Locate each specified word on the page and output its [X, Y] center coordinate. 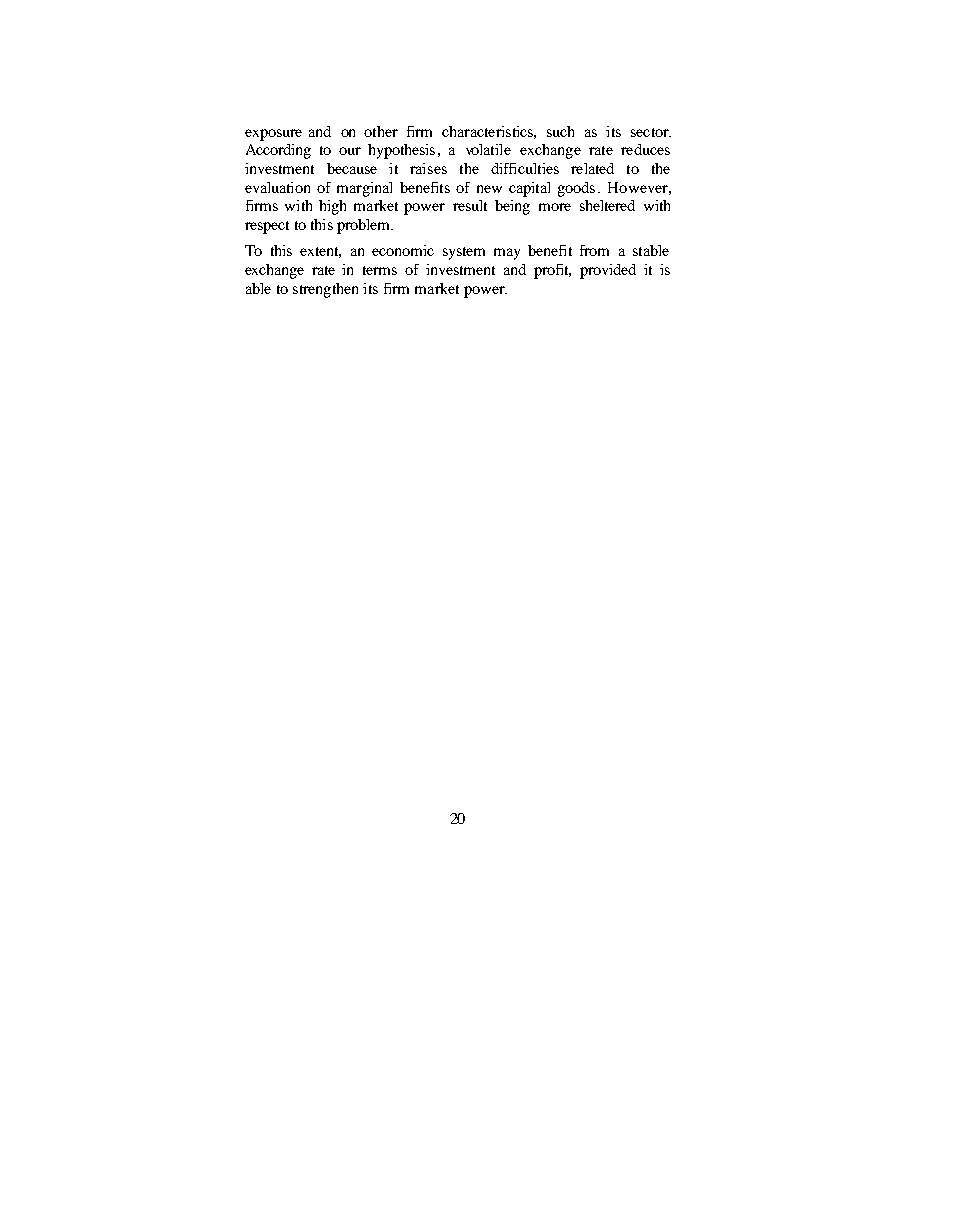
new [489, 189]
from [594, 250]
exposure [273, 135]
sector [651, 132]
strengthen [325, 290]
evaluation [277, 187]
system [464, 253]
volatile [488, 149]
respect [267, 227]
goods [576, 189]
